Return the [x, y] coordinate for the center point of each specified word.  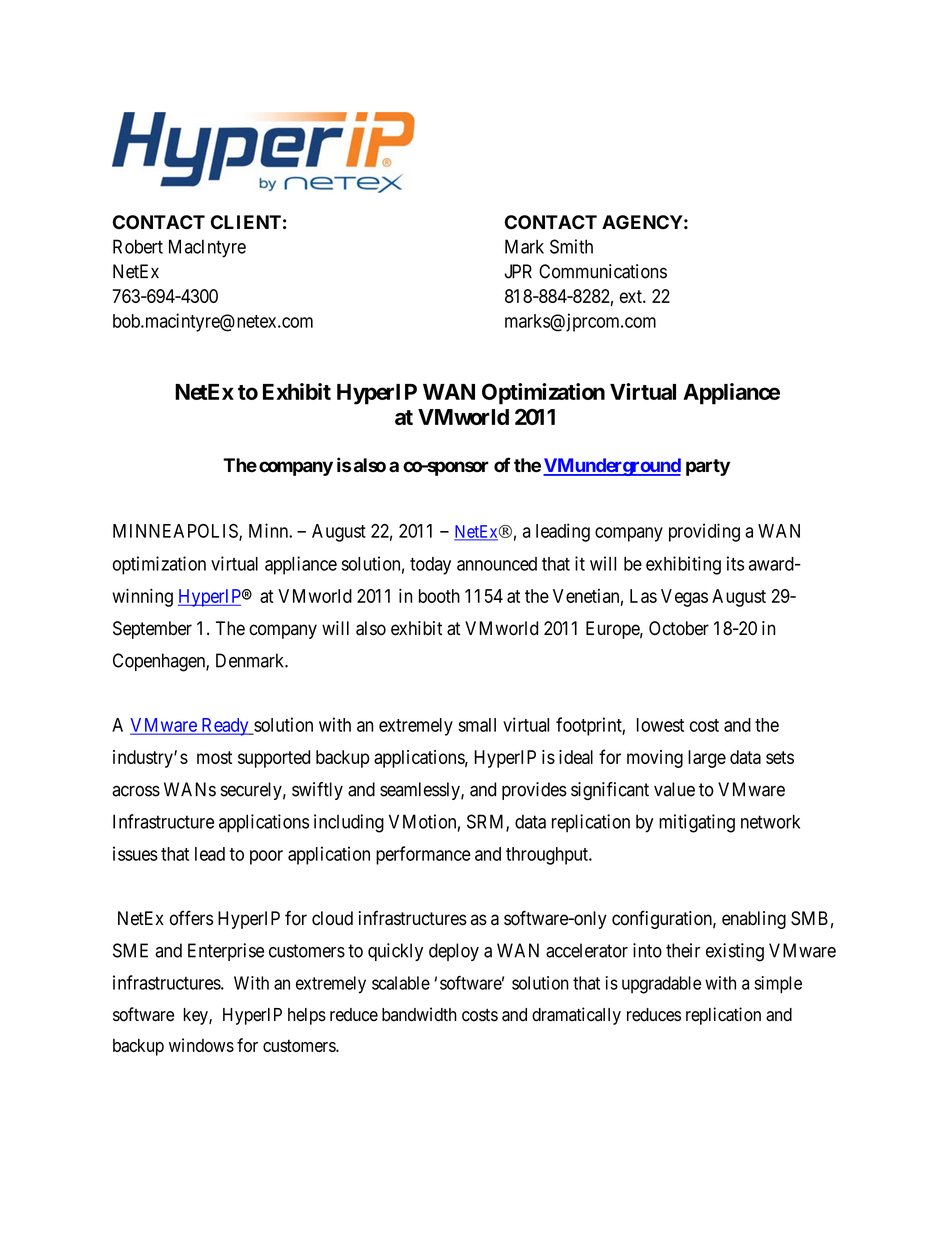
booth [439, 596]
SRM [487, 822]
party [708, 467]
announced [497, 564]
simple [778, 985]
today [430, 566]
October [679, 628]
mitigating [697, 823]
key [196, 1016]
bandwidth [419, 1014]
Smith [571, 246]
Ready [225, 727]
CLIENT [246, 222]
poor [266, 857]
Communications [603, 271]
